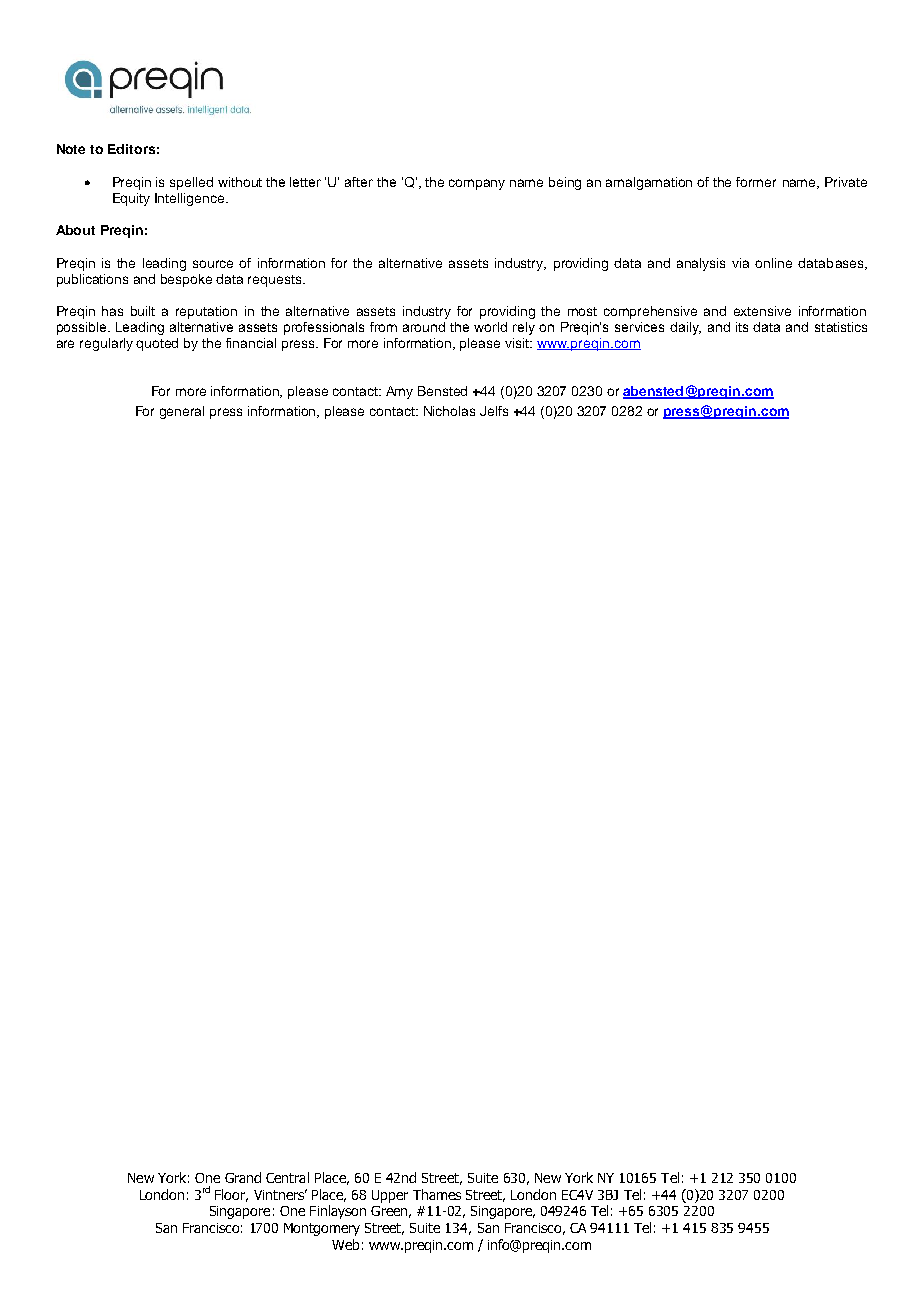 Image resolution: width=924 pixels, height=1308 pixels. I want to click on Grand, so click(243, 1177).
